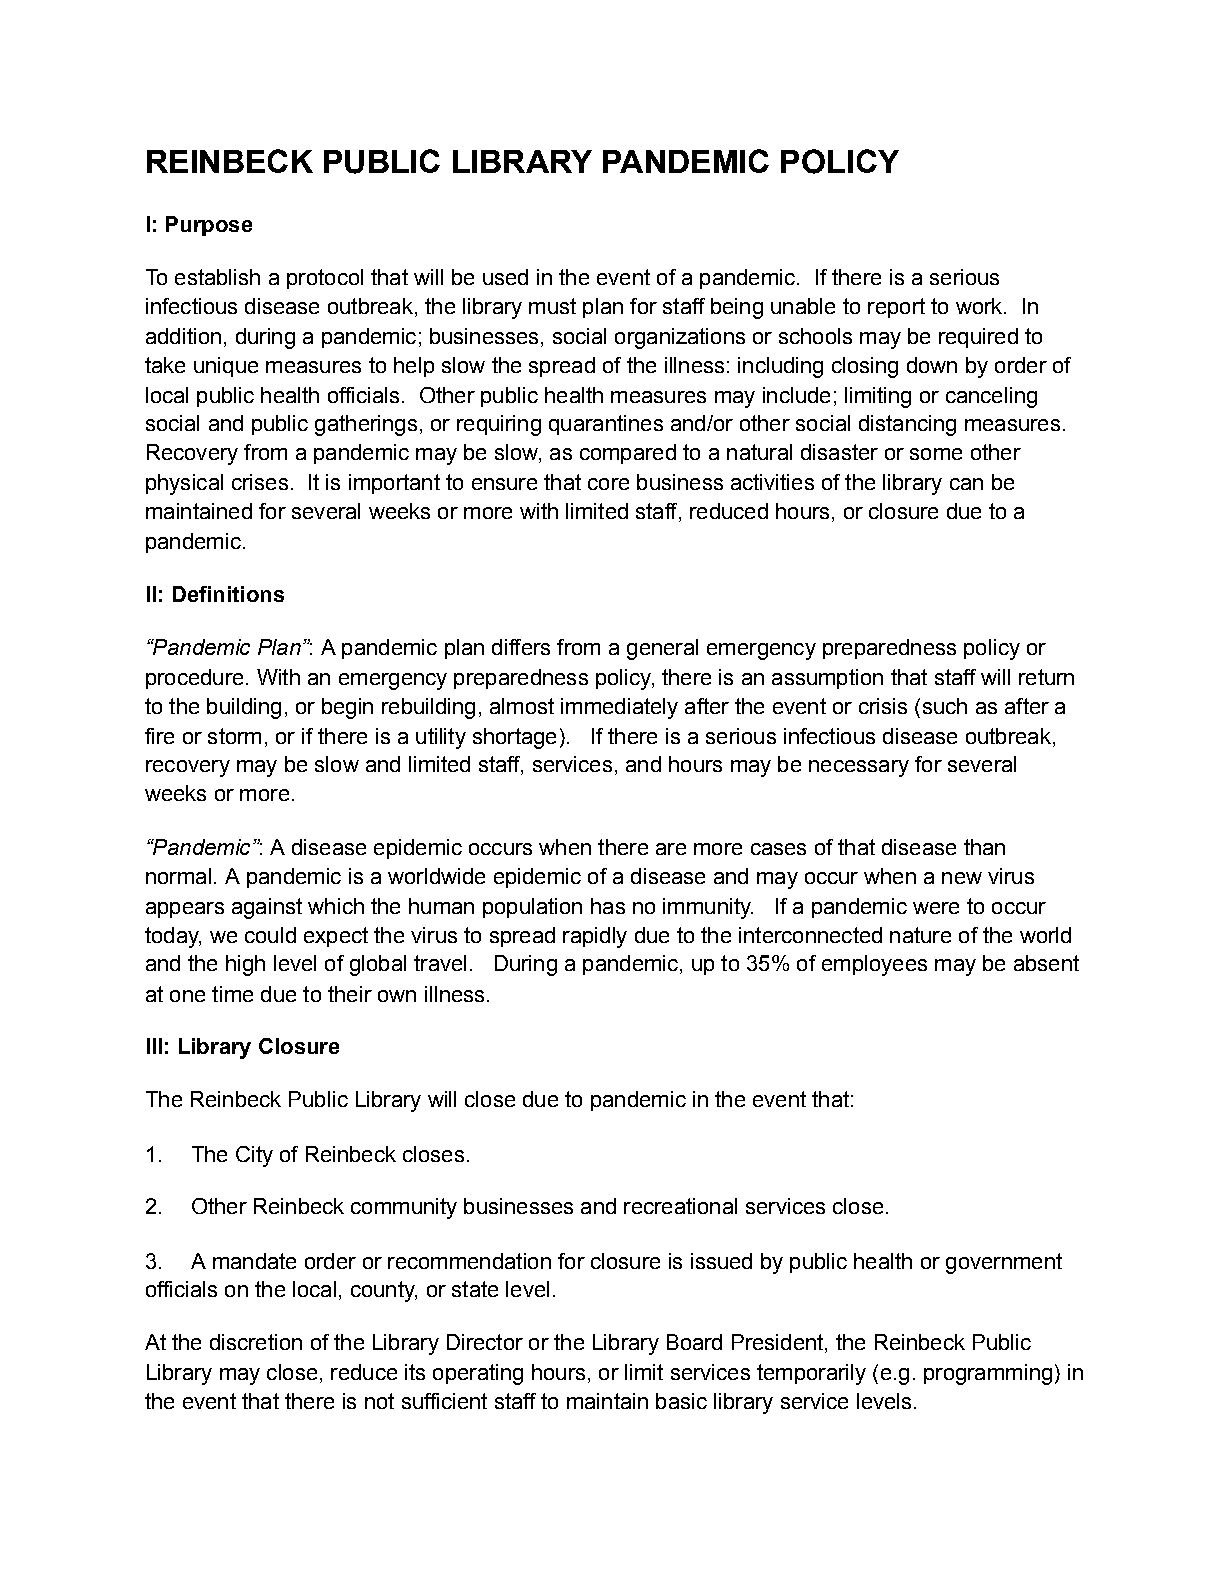 Image resolution: width=1231 pixels, height=1593 pixels. Describe the element at coordinates (256, 1342) in the screenshot. I see `discretion` at that location.
